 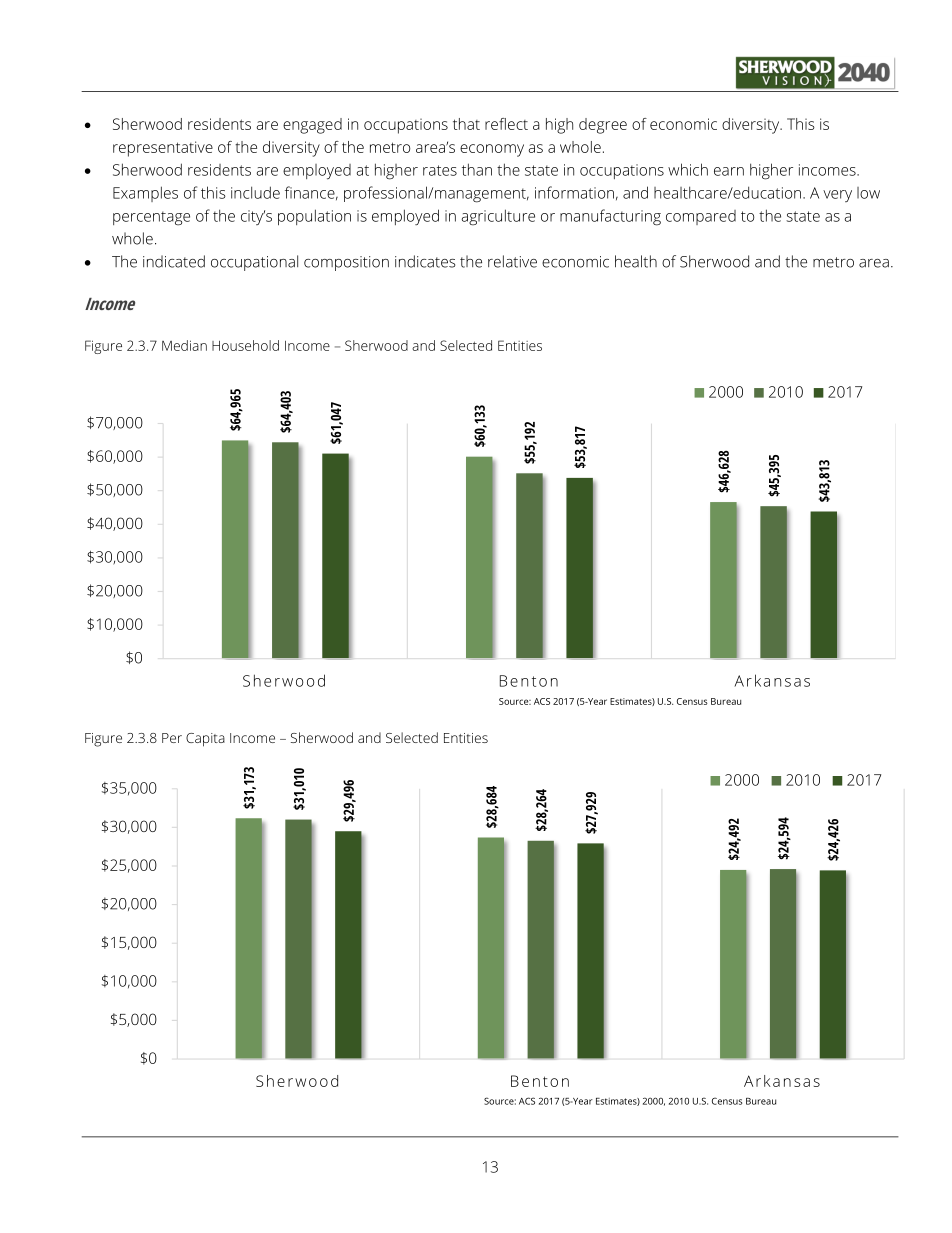 What do you see at coordinates (610, 217) in the screenshot?
I see `manufacturing` at bounding box center [610, 217].
